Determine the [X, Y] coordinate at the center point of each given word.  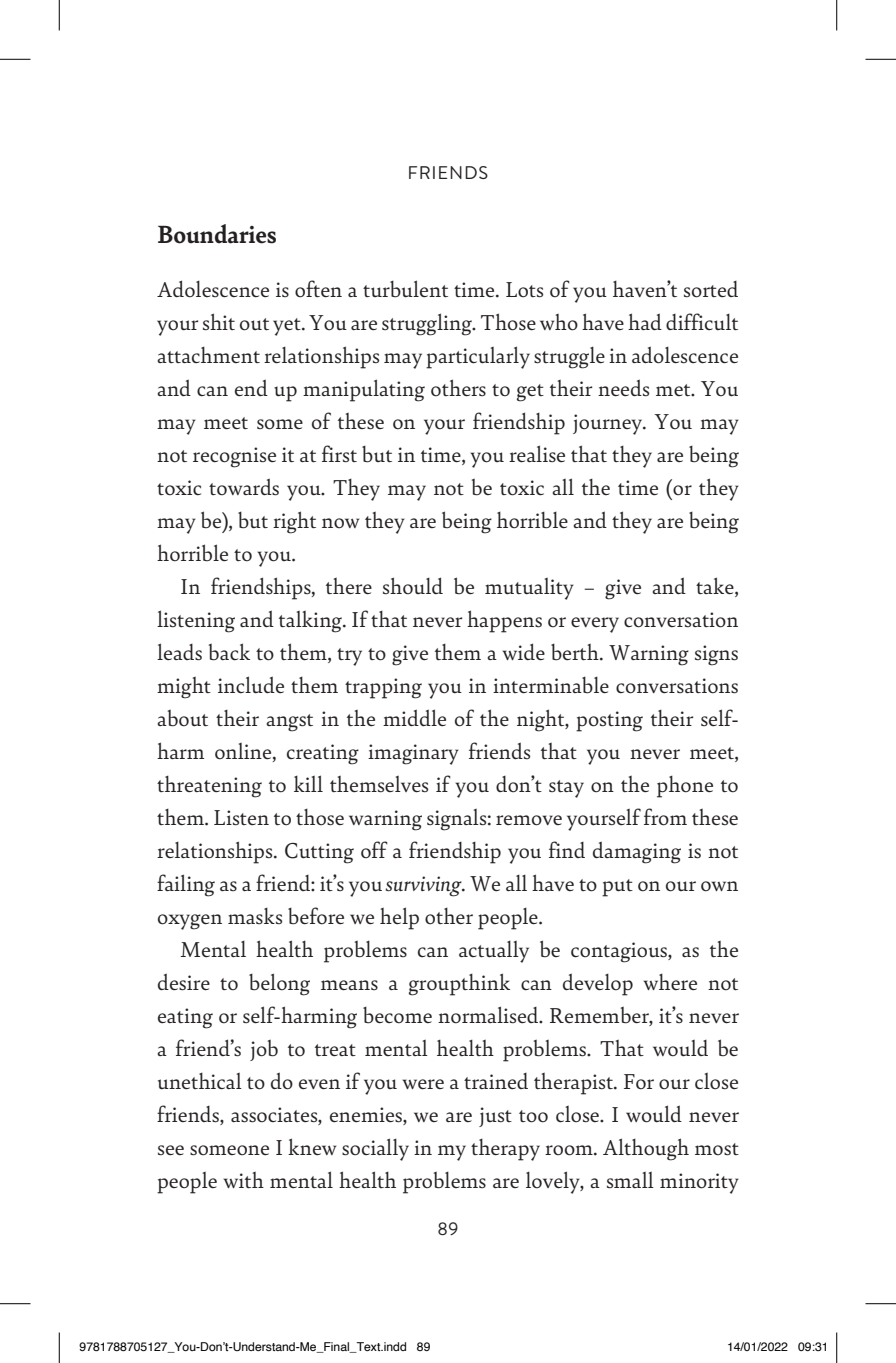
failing [186, 885]
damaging [637, 852]
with [243, 1180]
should [413, 586]
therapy [505, 1150]
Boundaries [217, 234]
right [294, 522]
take [716, 586]
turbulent [405, 289]
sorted [711, 289]
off [374, 850]
